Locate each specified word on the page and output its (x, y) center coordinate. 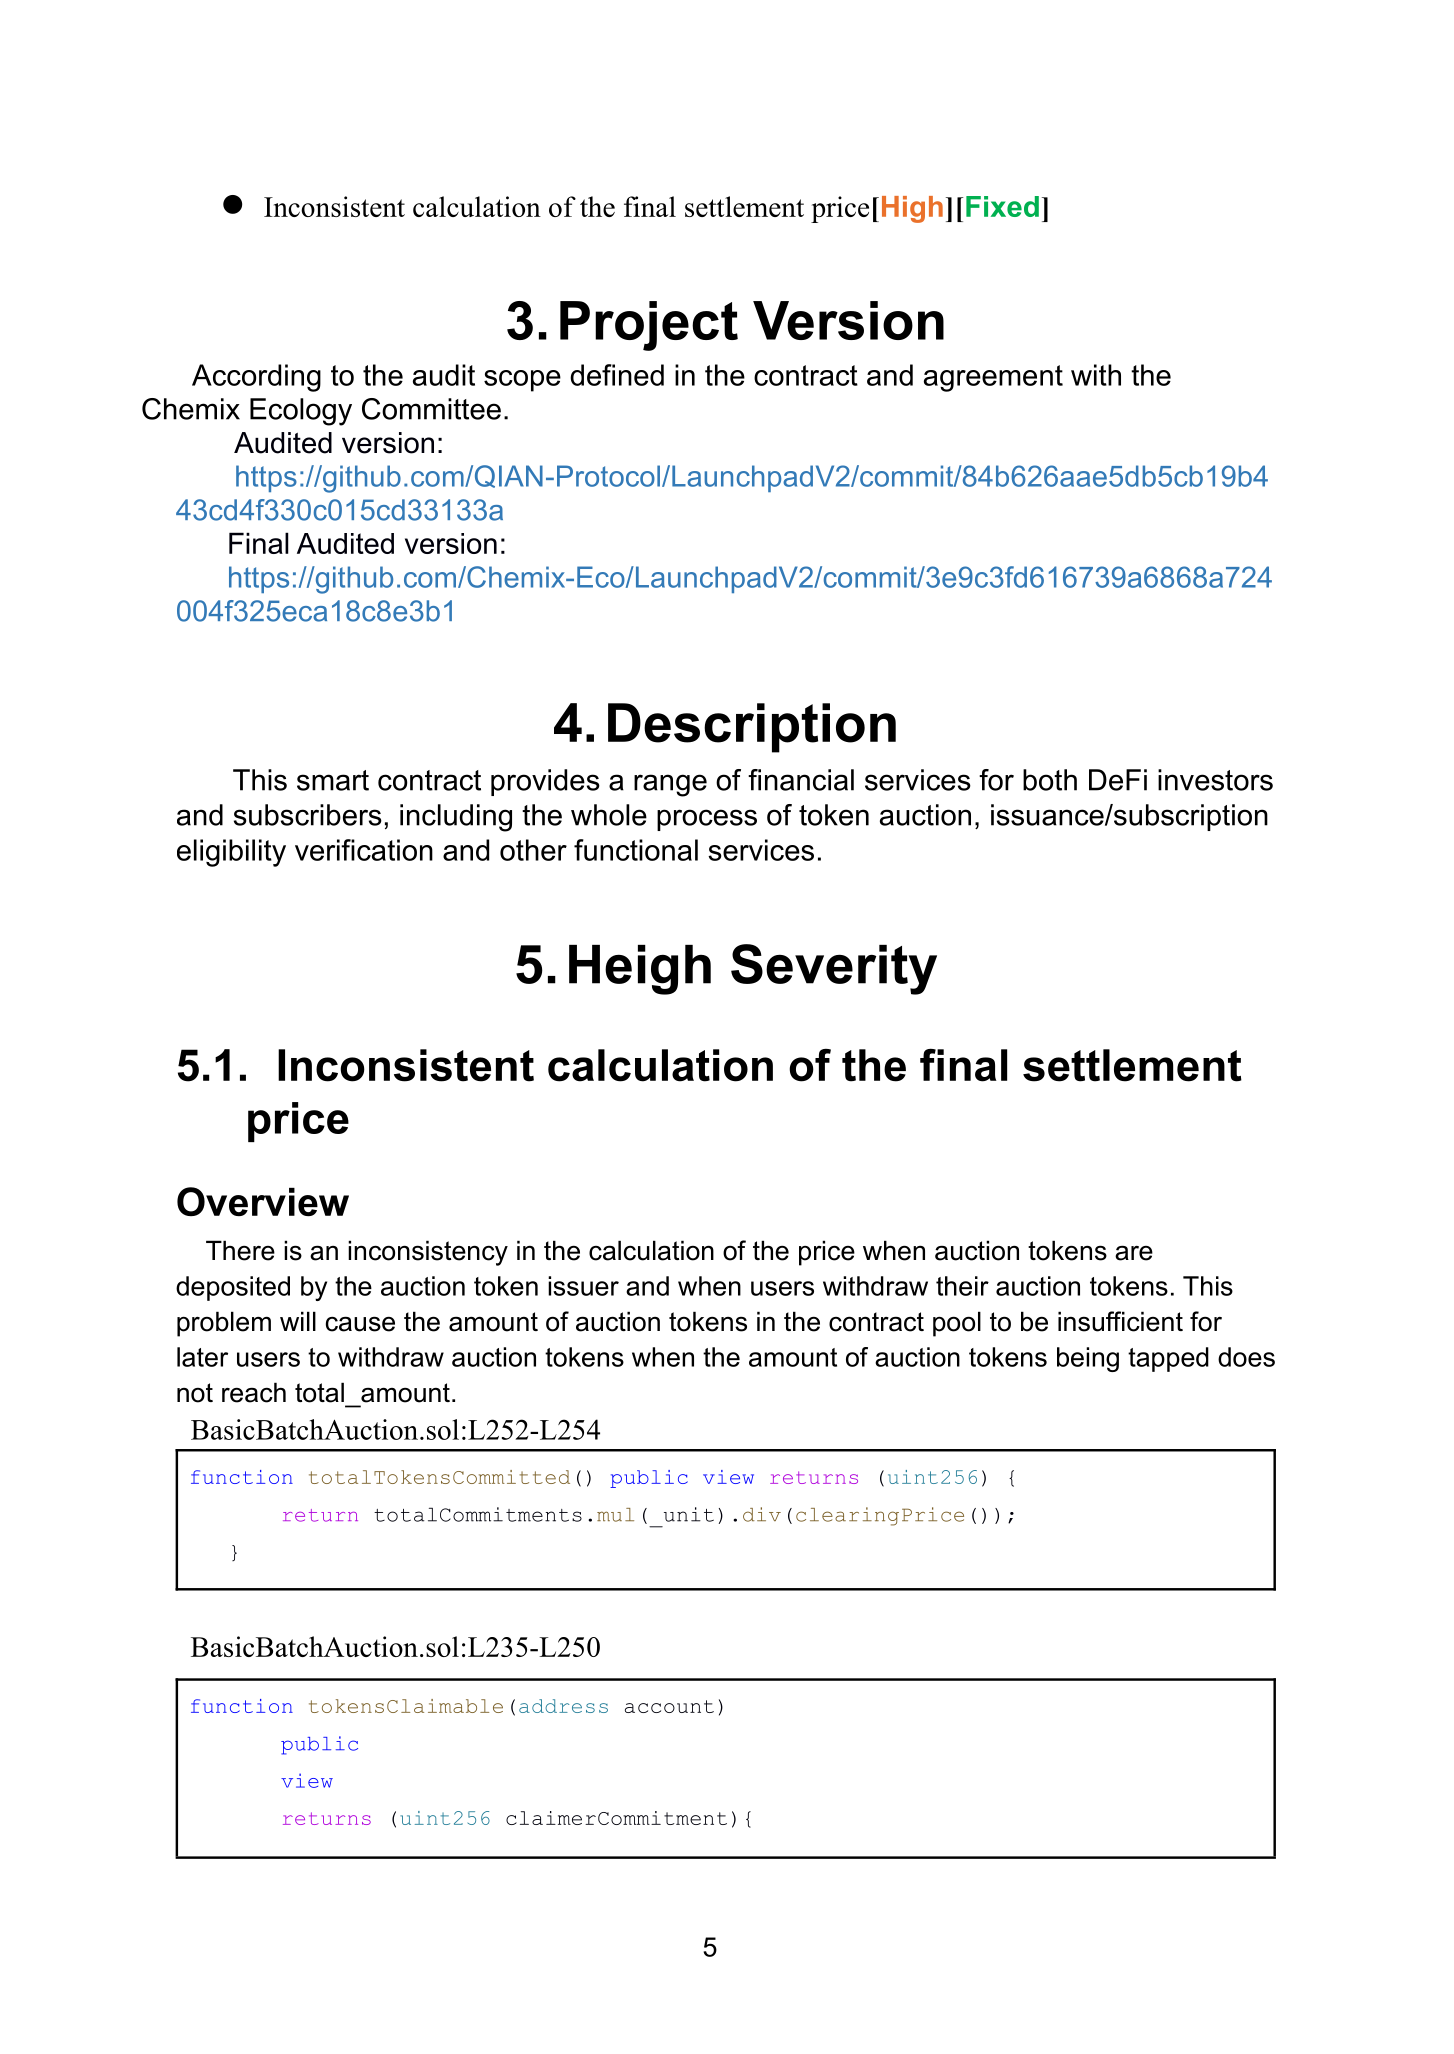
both (1050, 780)
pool (957, 1324)
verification (364, 850)
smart (333, 780)
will (298, 1321)
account (669, 1706)
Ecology (301, 412)
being (1088, 1359)
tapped (1168, 1359)
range (670, 785)
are (1134, 1253)
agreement (993, 378)
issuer (583, 1286)
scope (522, 381)
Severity (834, 969)
